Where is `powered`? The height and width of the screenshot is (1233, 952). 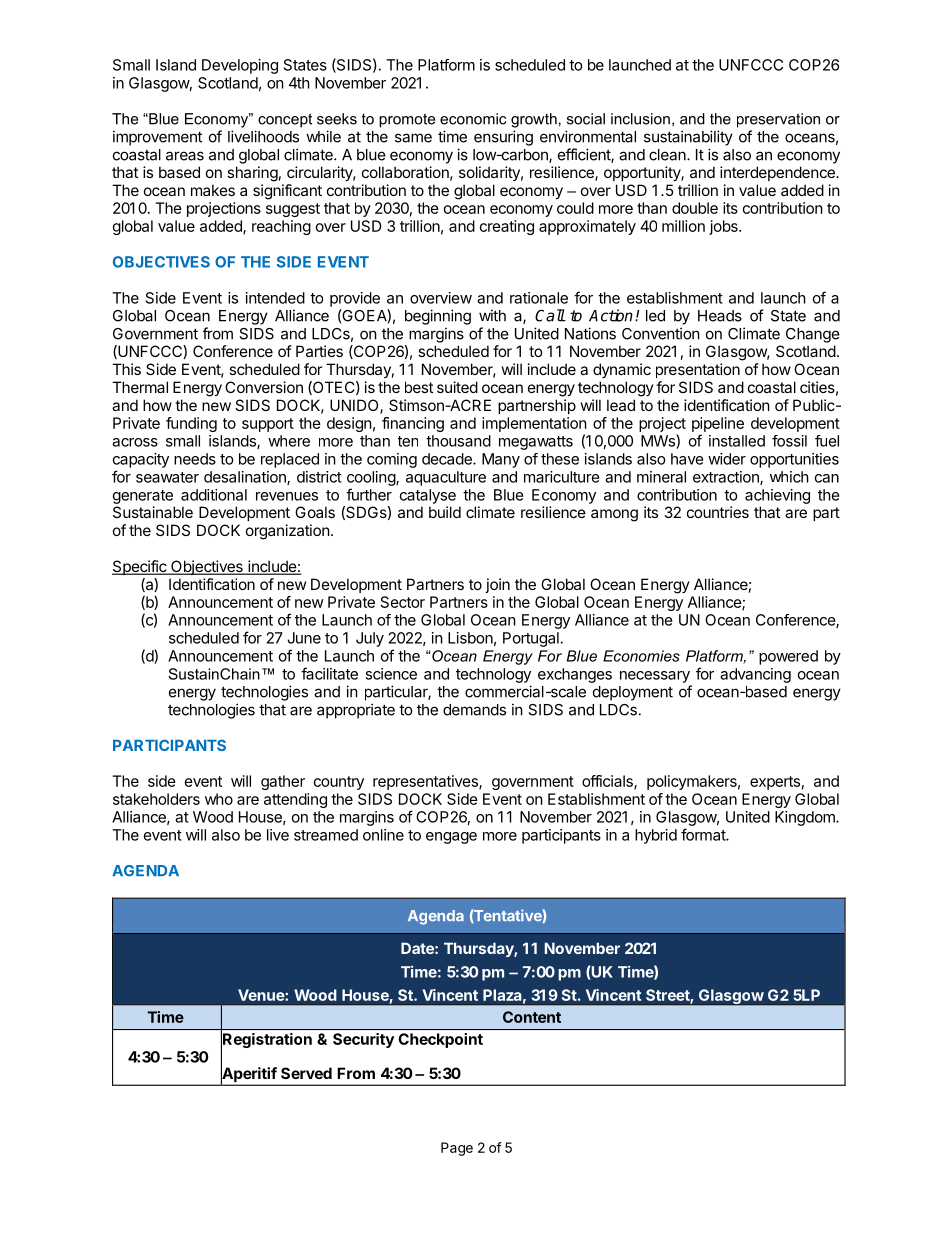
powered is located at coordinates (788, 657).
